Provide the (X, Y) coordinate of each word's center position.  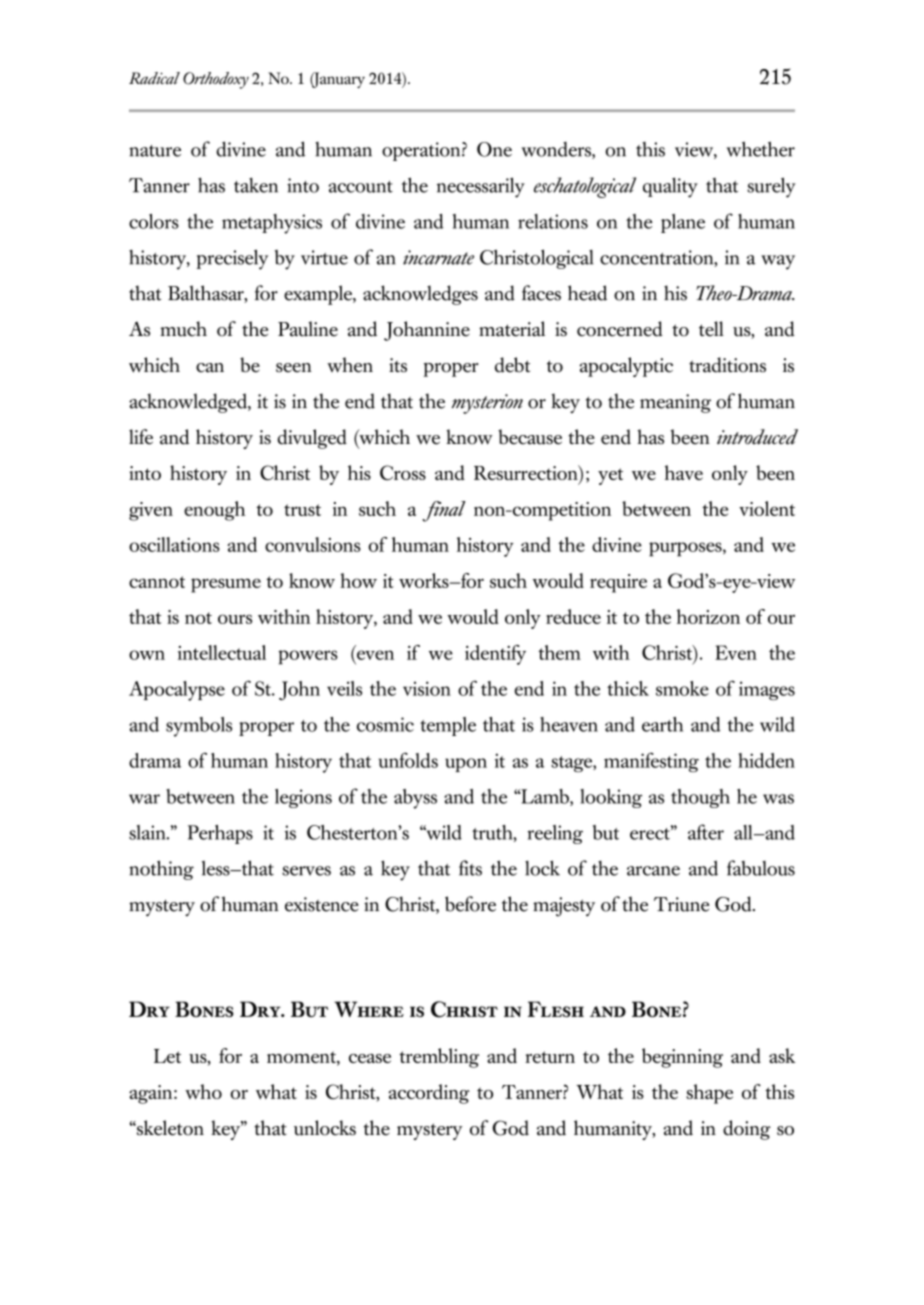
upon (466, 765)
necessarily (481, 187)
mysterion (487, 404)
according (429, 1094)
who (203, 1091)
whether (761, 149)
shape (709, 1094)
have (684, 472)
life (141, 437)
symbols (199, 727)
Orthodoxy (216, 80)
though (700, 798)
